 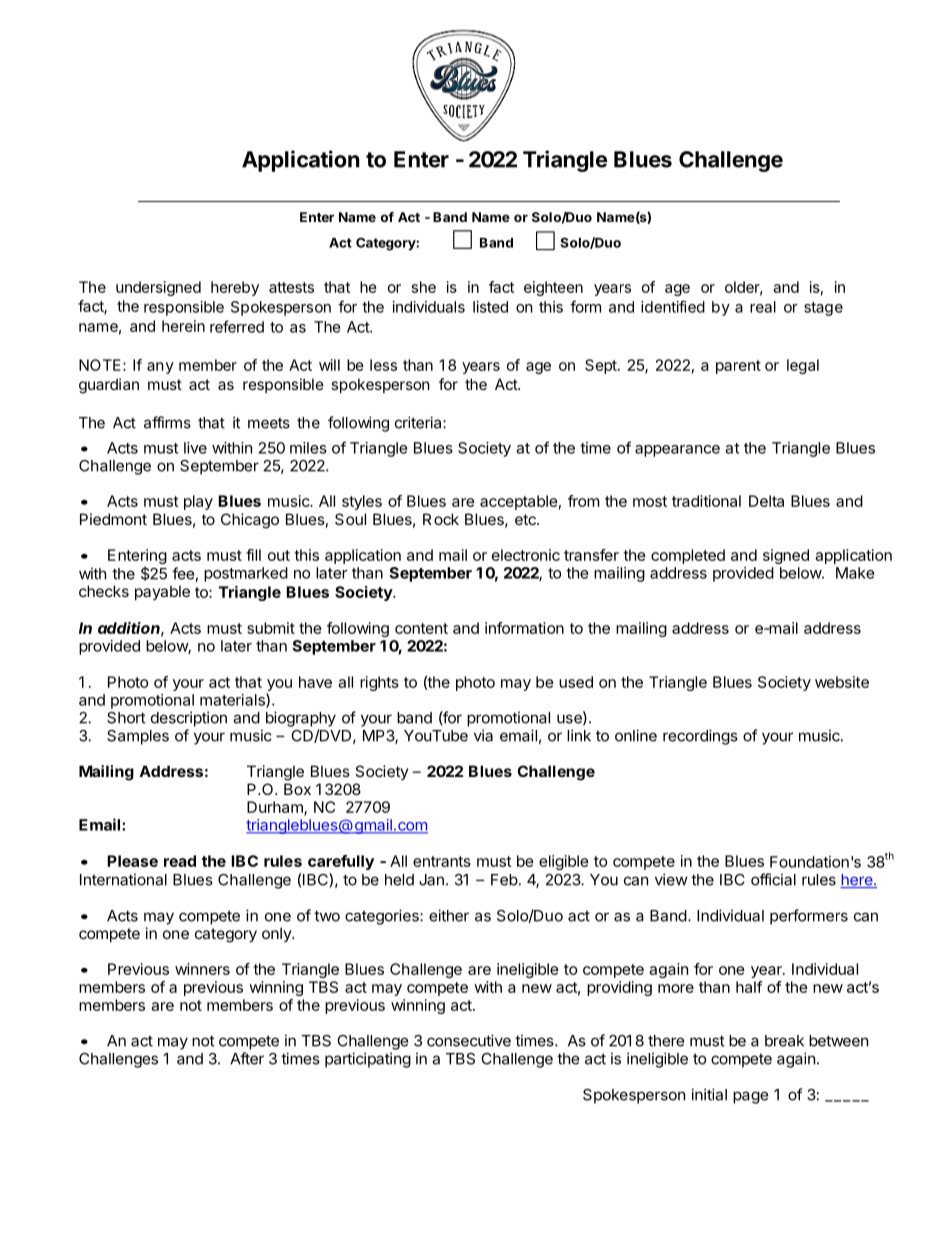 What do you see at coordinates (138, 737) in the screenshot?
I see `Samples` at bounding box center [138, 737].
